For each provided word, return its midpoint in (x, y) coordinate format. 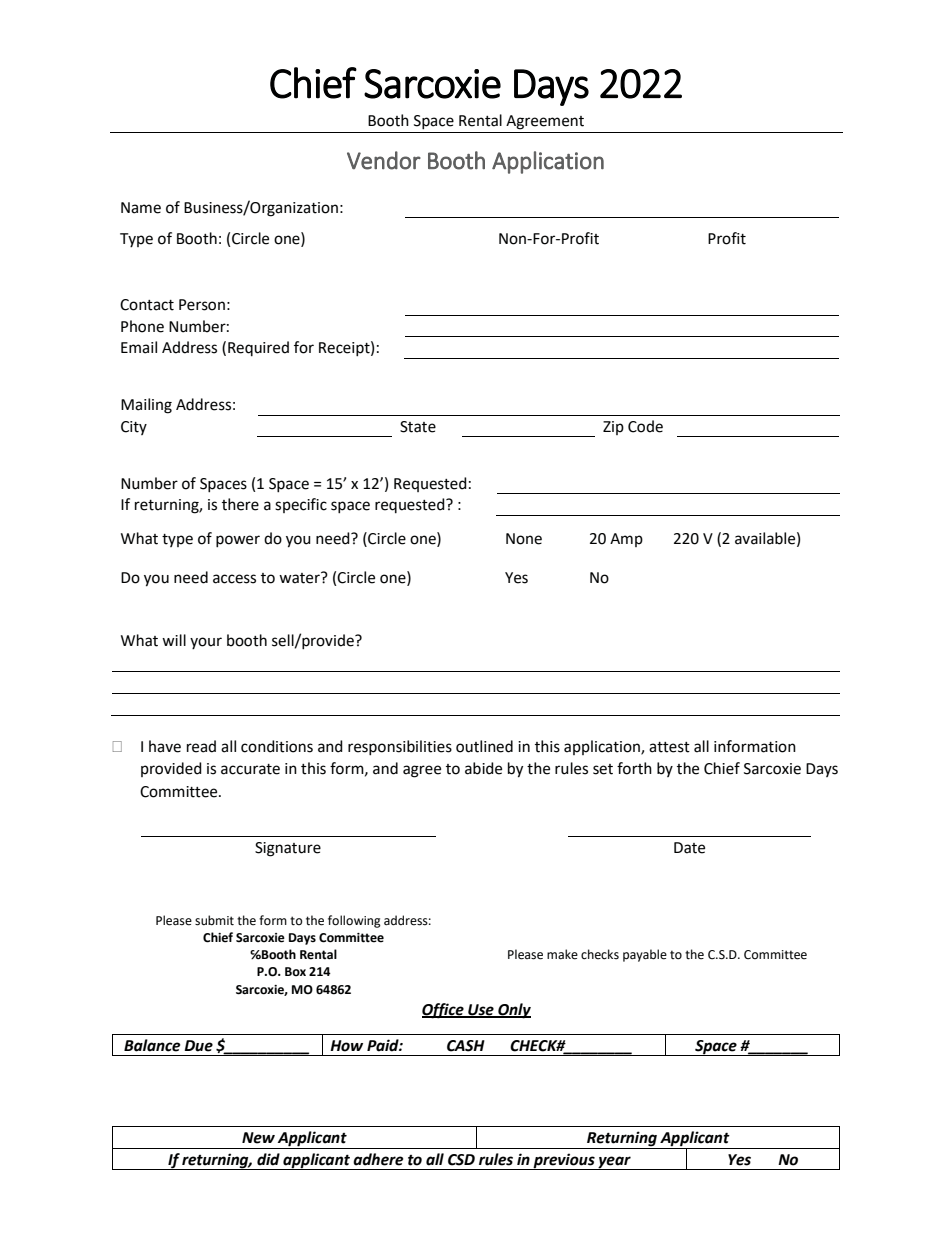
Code (645, 426)
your (206, 643)
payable (645, 955)
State (418, 427)
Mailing (146, 406)
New (258, 1138)
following (354, 921)
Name (141, 208)
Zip (613, 428)
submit (214, 920)
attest (669, 747)
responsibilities (400, 748)
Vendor (384, 160)
